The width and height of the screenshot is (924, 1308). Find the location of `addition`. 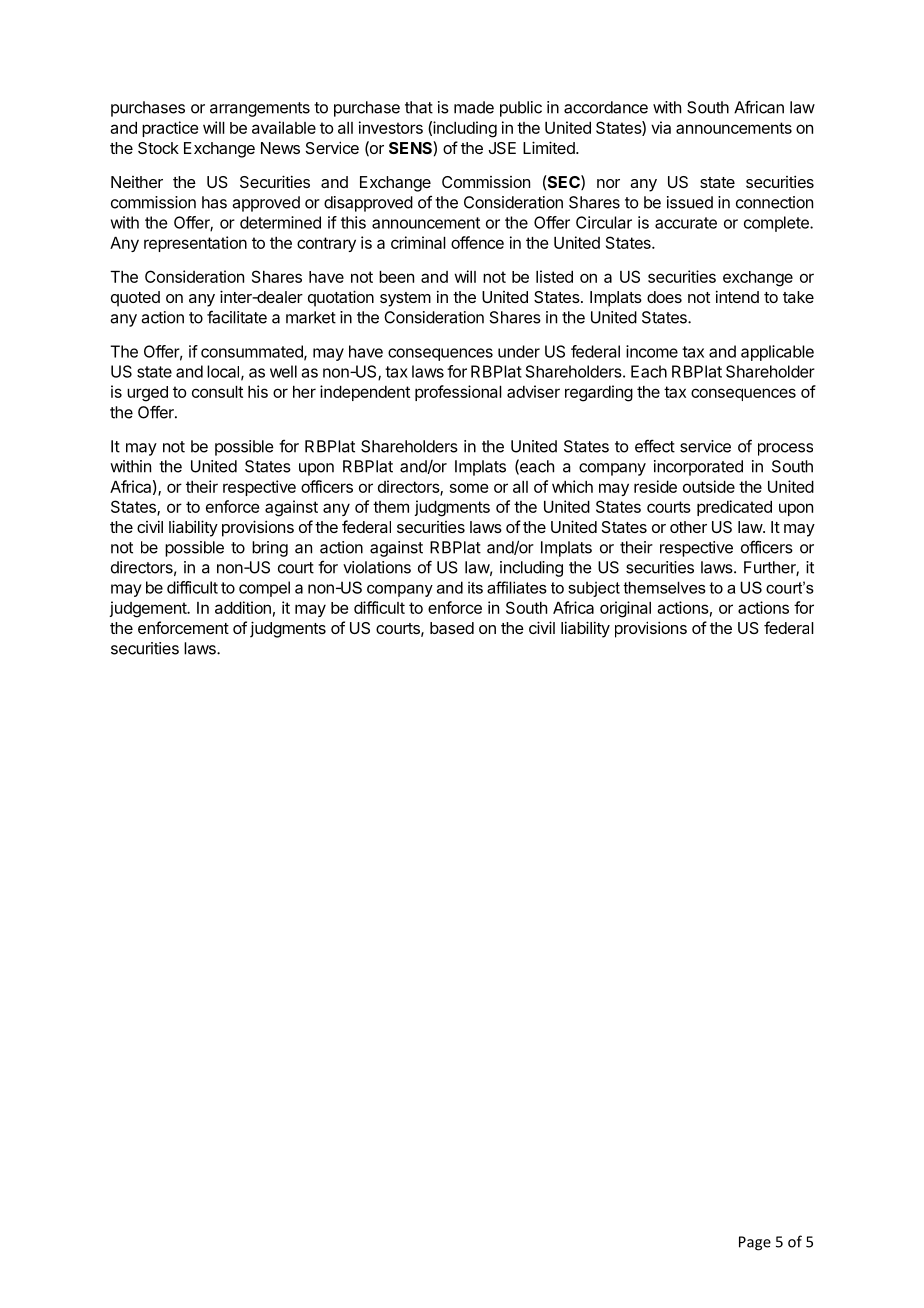

addition is located at coordinates (243, 607).
